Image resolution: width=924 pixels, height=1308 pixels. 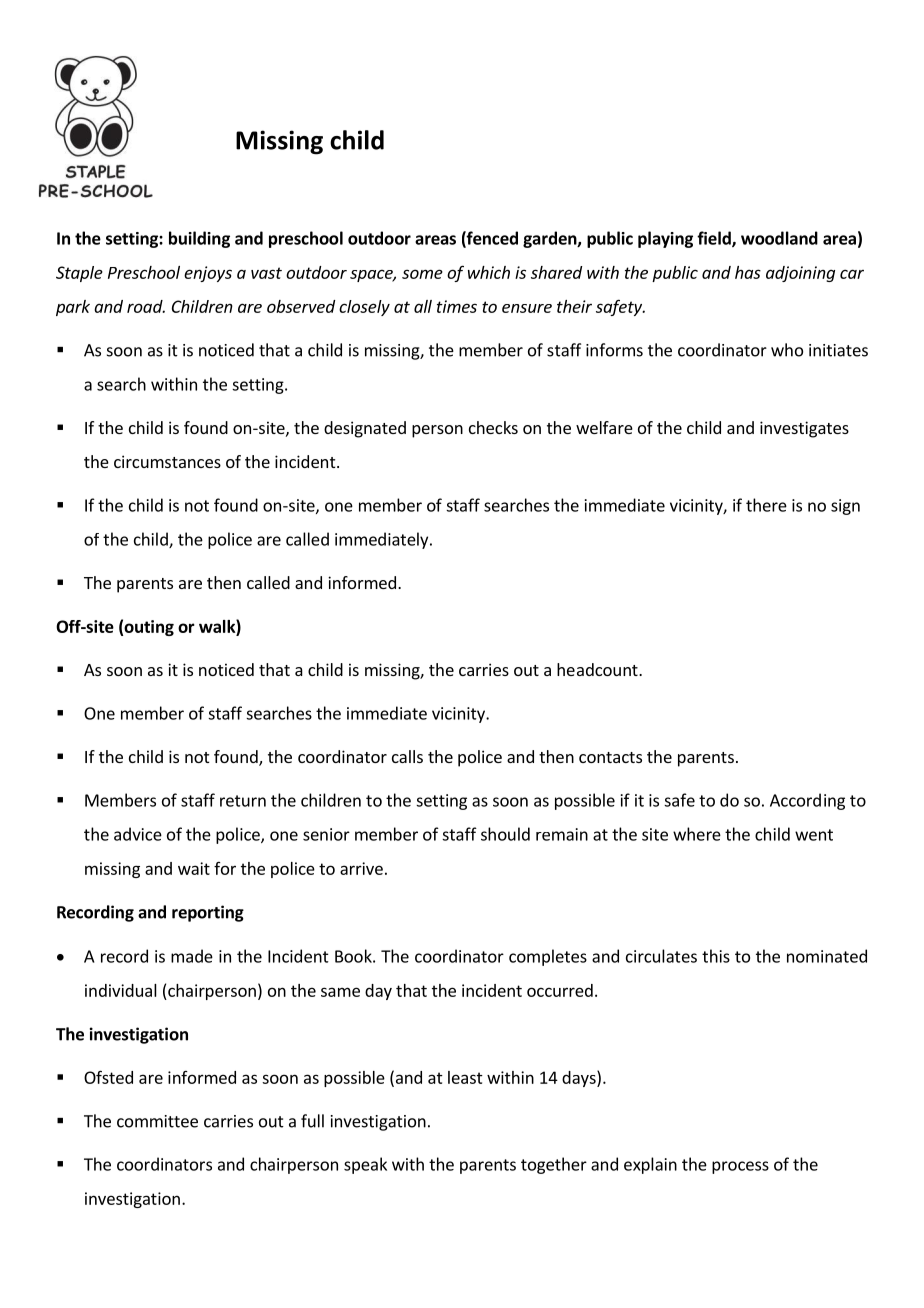 I want to click on checks, so click(x=493, y=427).
